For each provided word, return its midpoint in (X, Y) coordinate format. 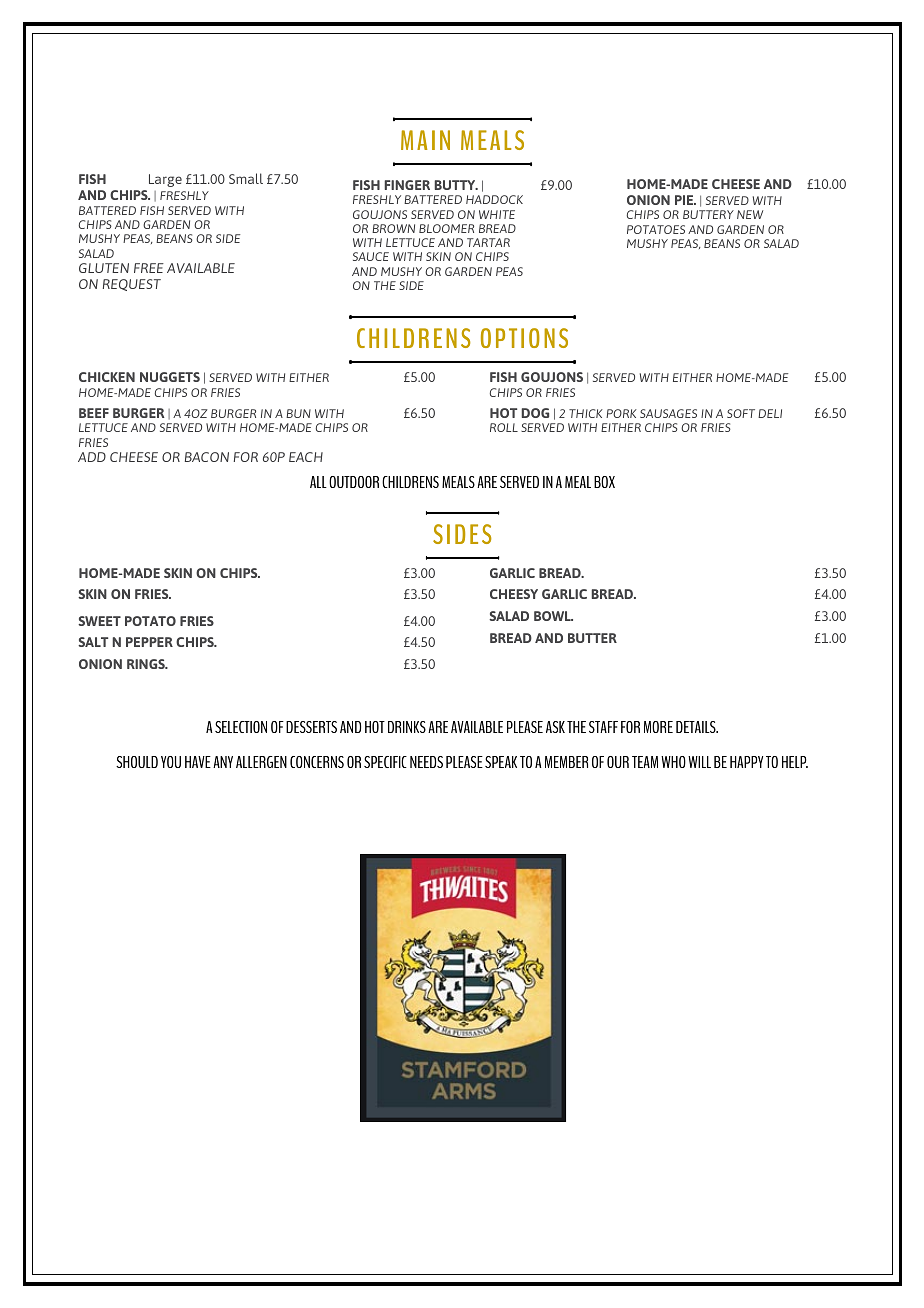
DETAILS (697, 727)
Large (165, 180)
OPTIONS (524, 338)
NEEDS (426, 762)
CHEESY (514, 594)
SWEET (99, 621)
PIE (685, 200)
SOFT (741, 413)
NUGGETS (170, 377)
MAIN (425, 140)
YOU (171, 762)
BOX (604, 482)
